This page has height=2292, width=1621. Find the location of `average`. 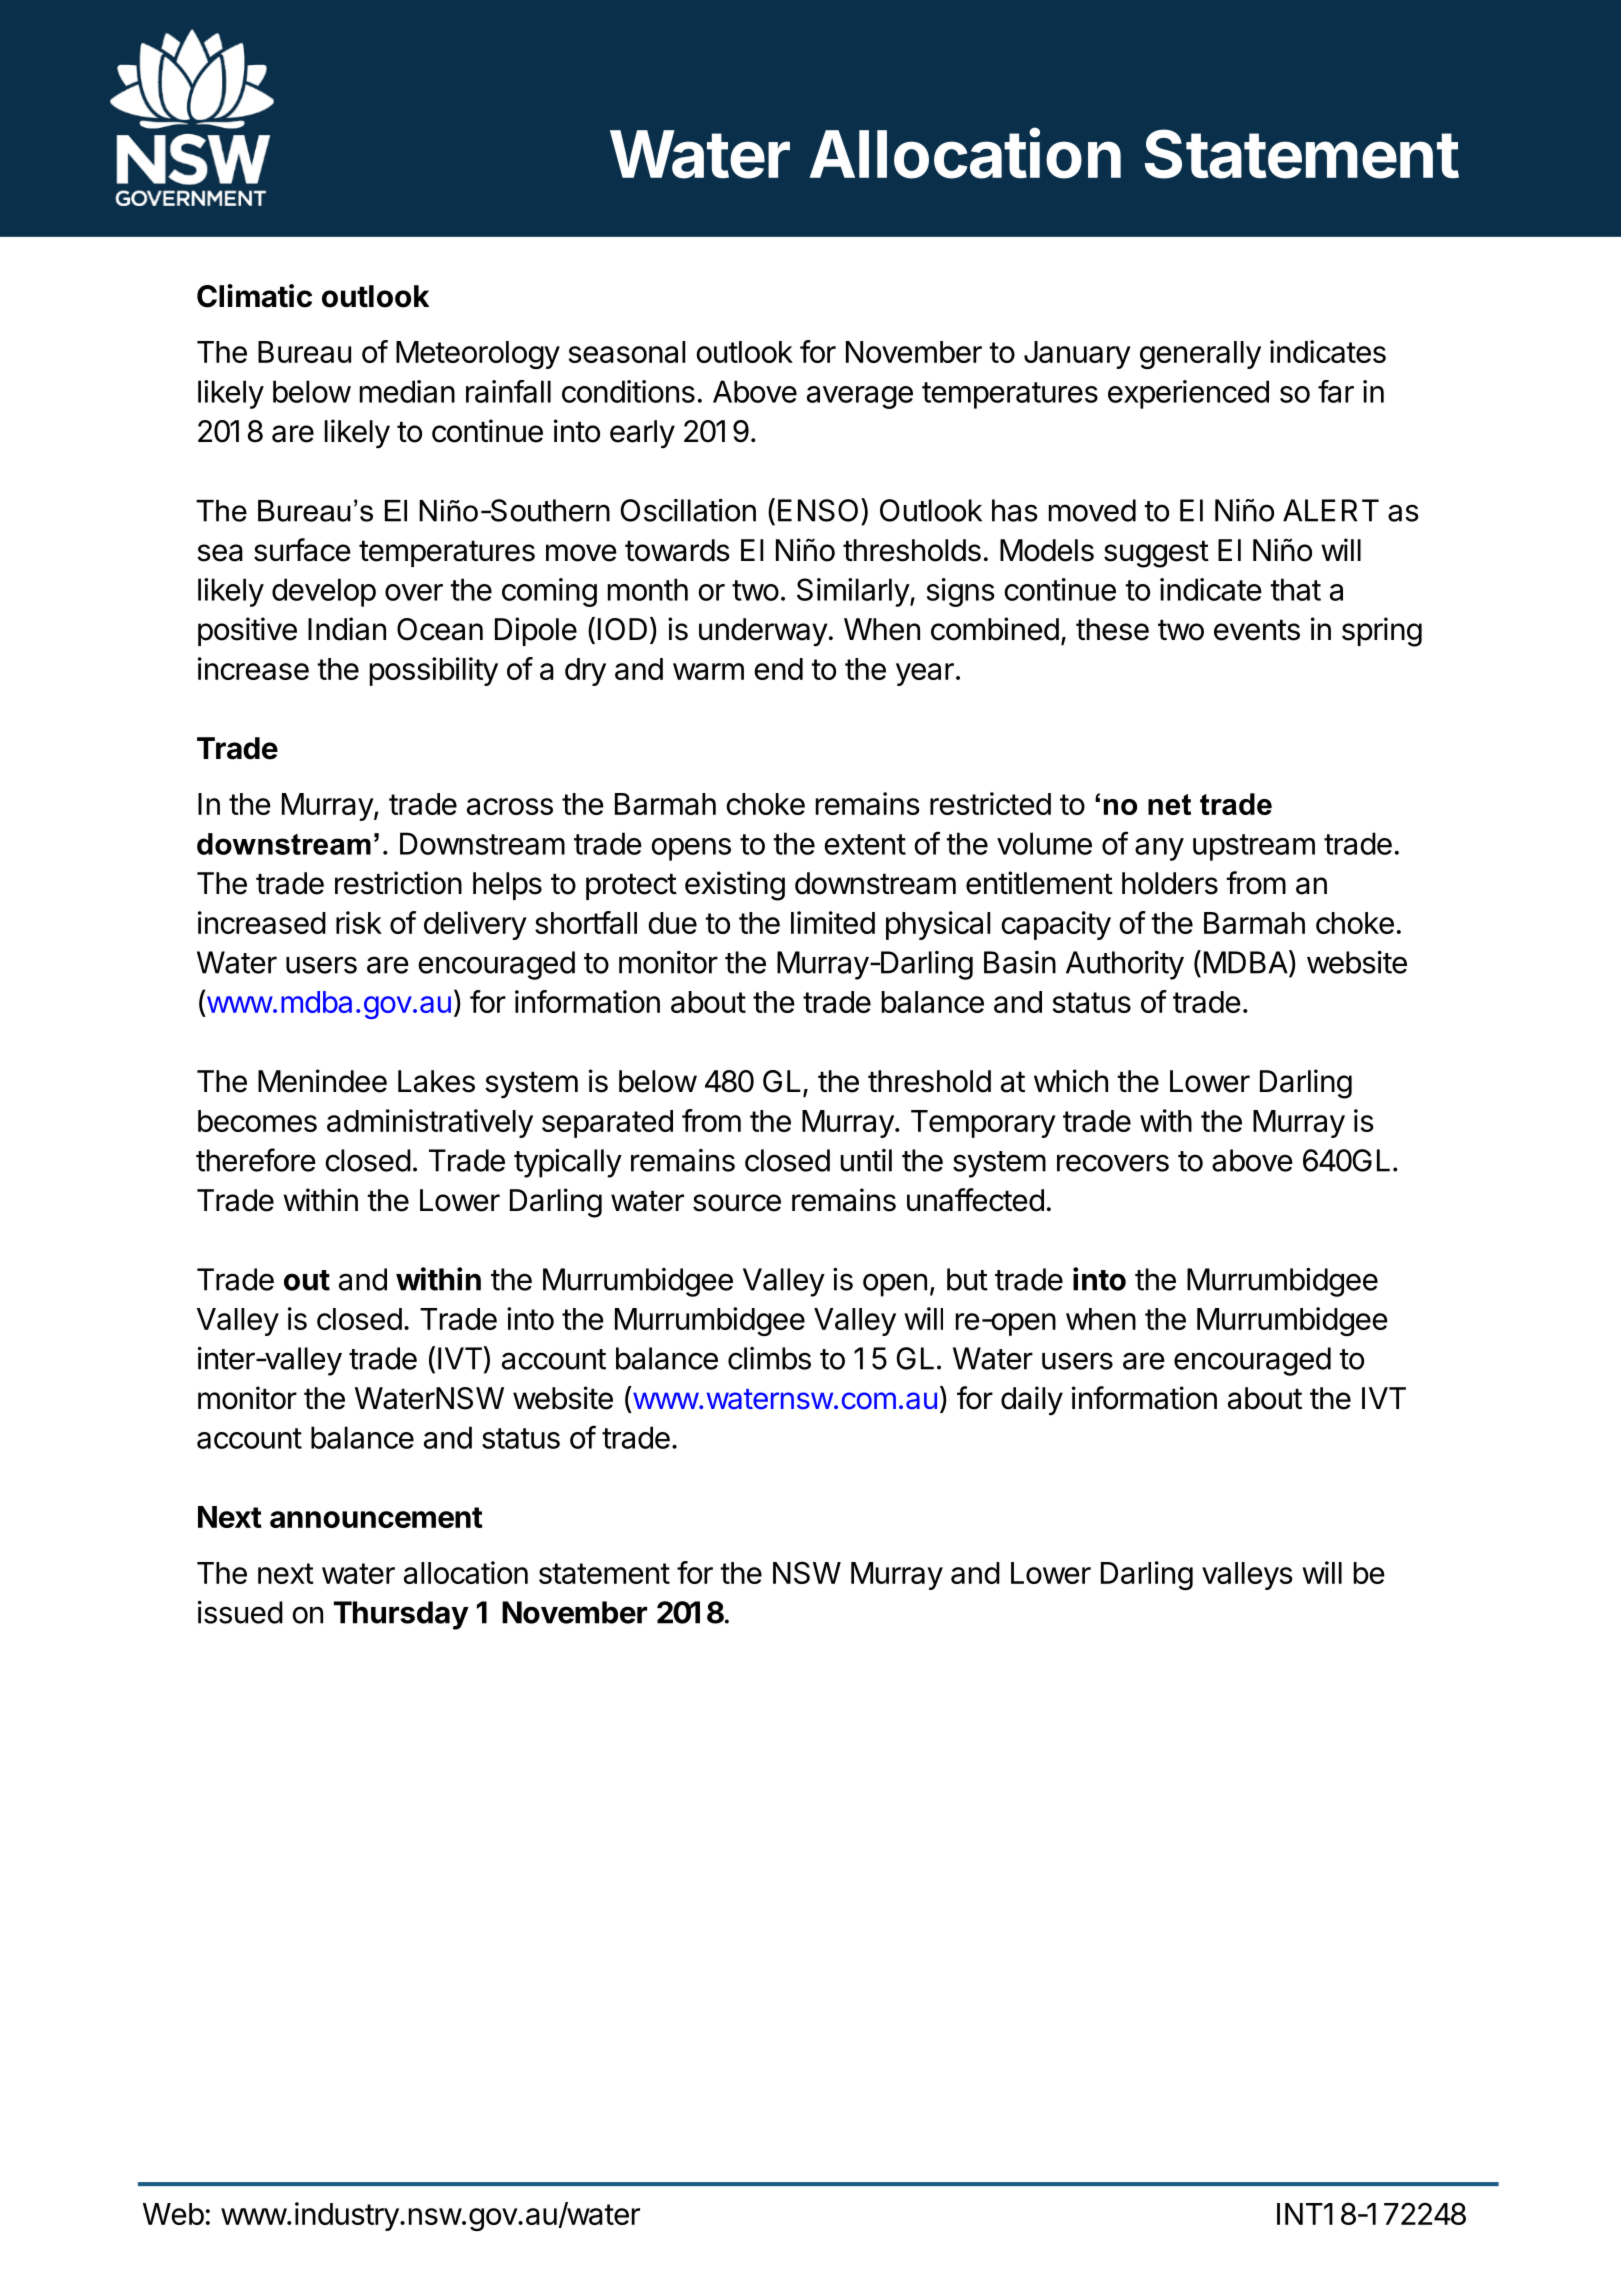

average is located at coordinates (860, 397).
